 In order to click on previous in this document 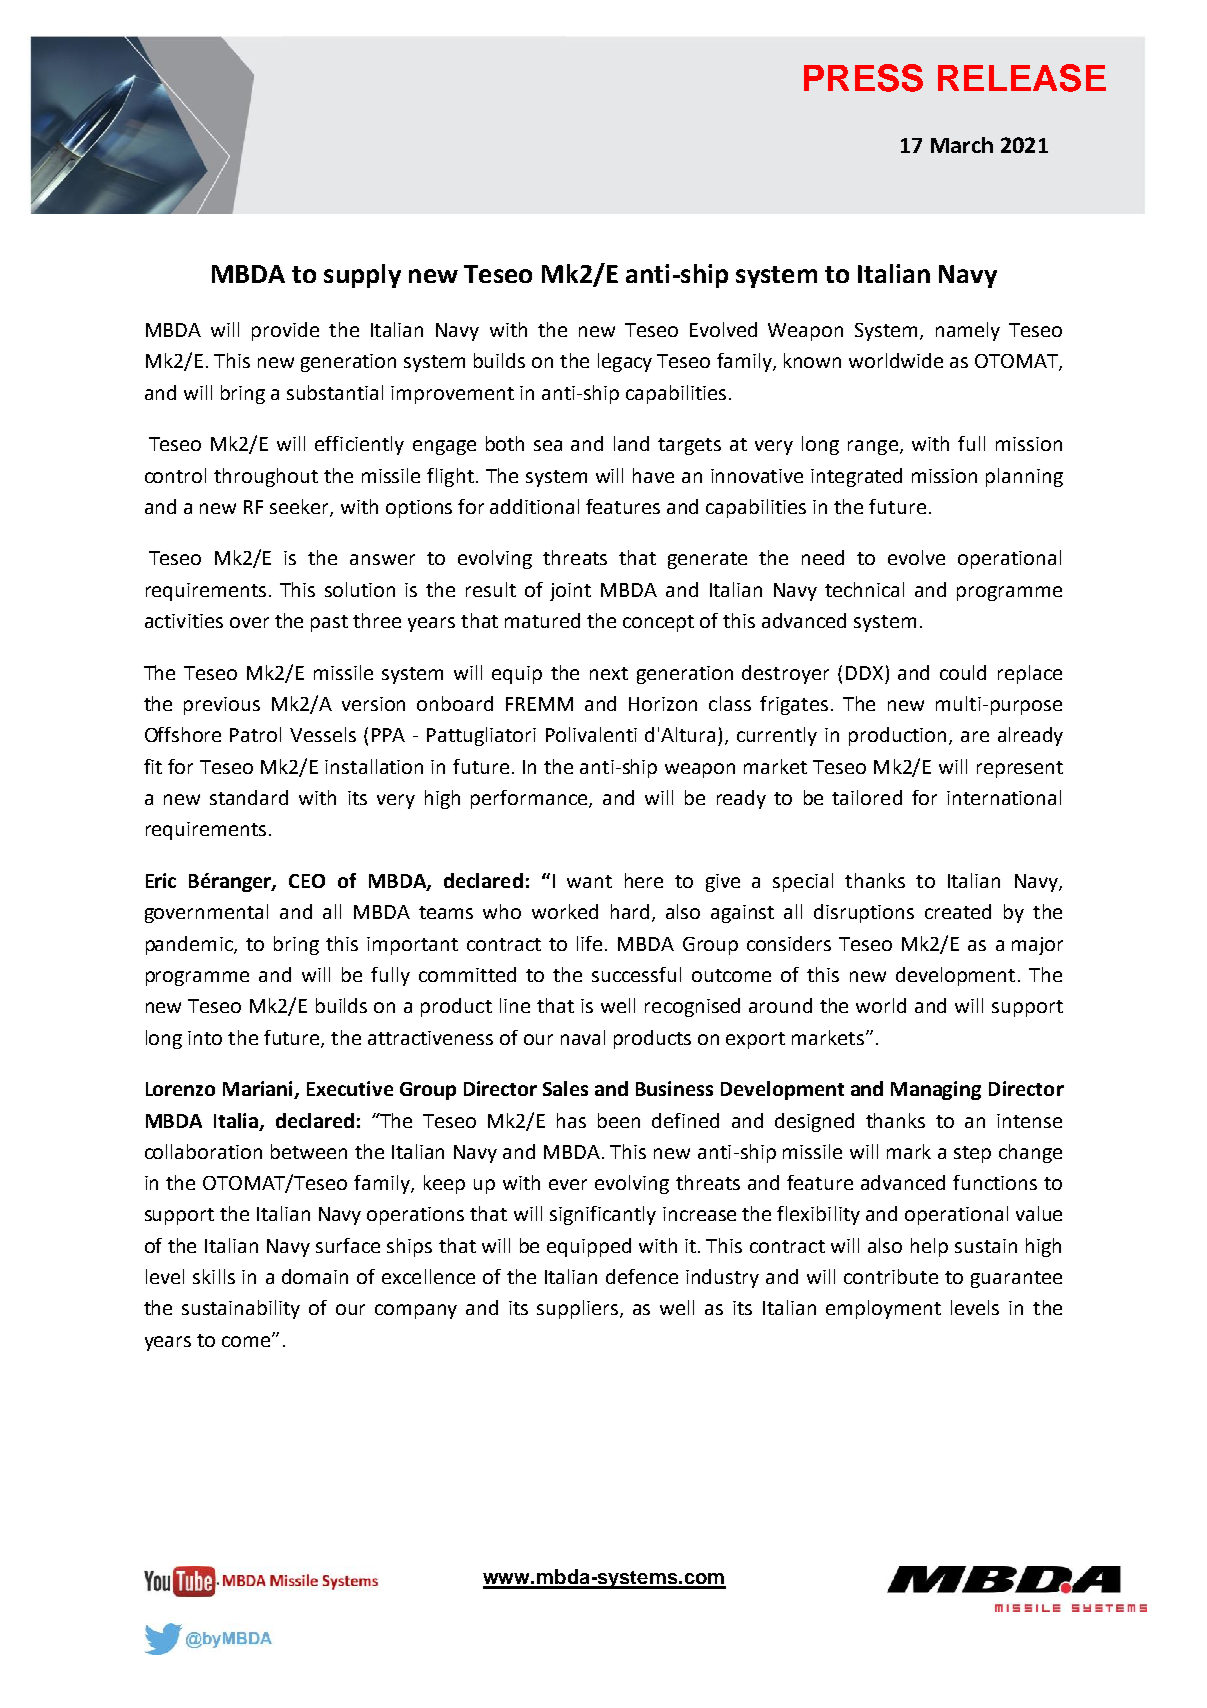, I will do `click(222, 706)`.
